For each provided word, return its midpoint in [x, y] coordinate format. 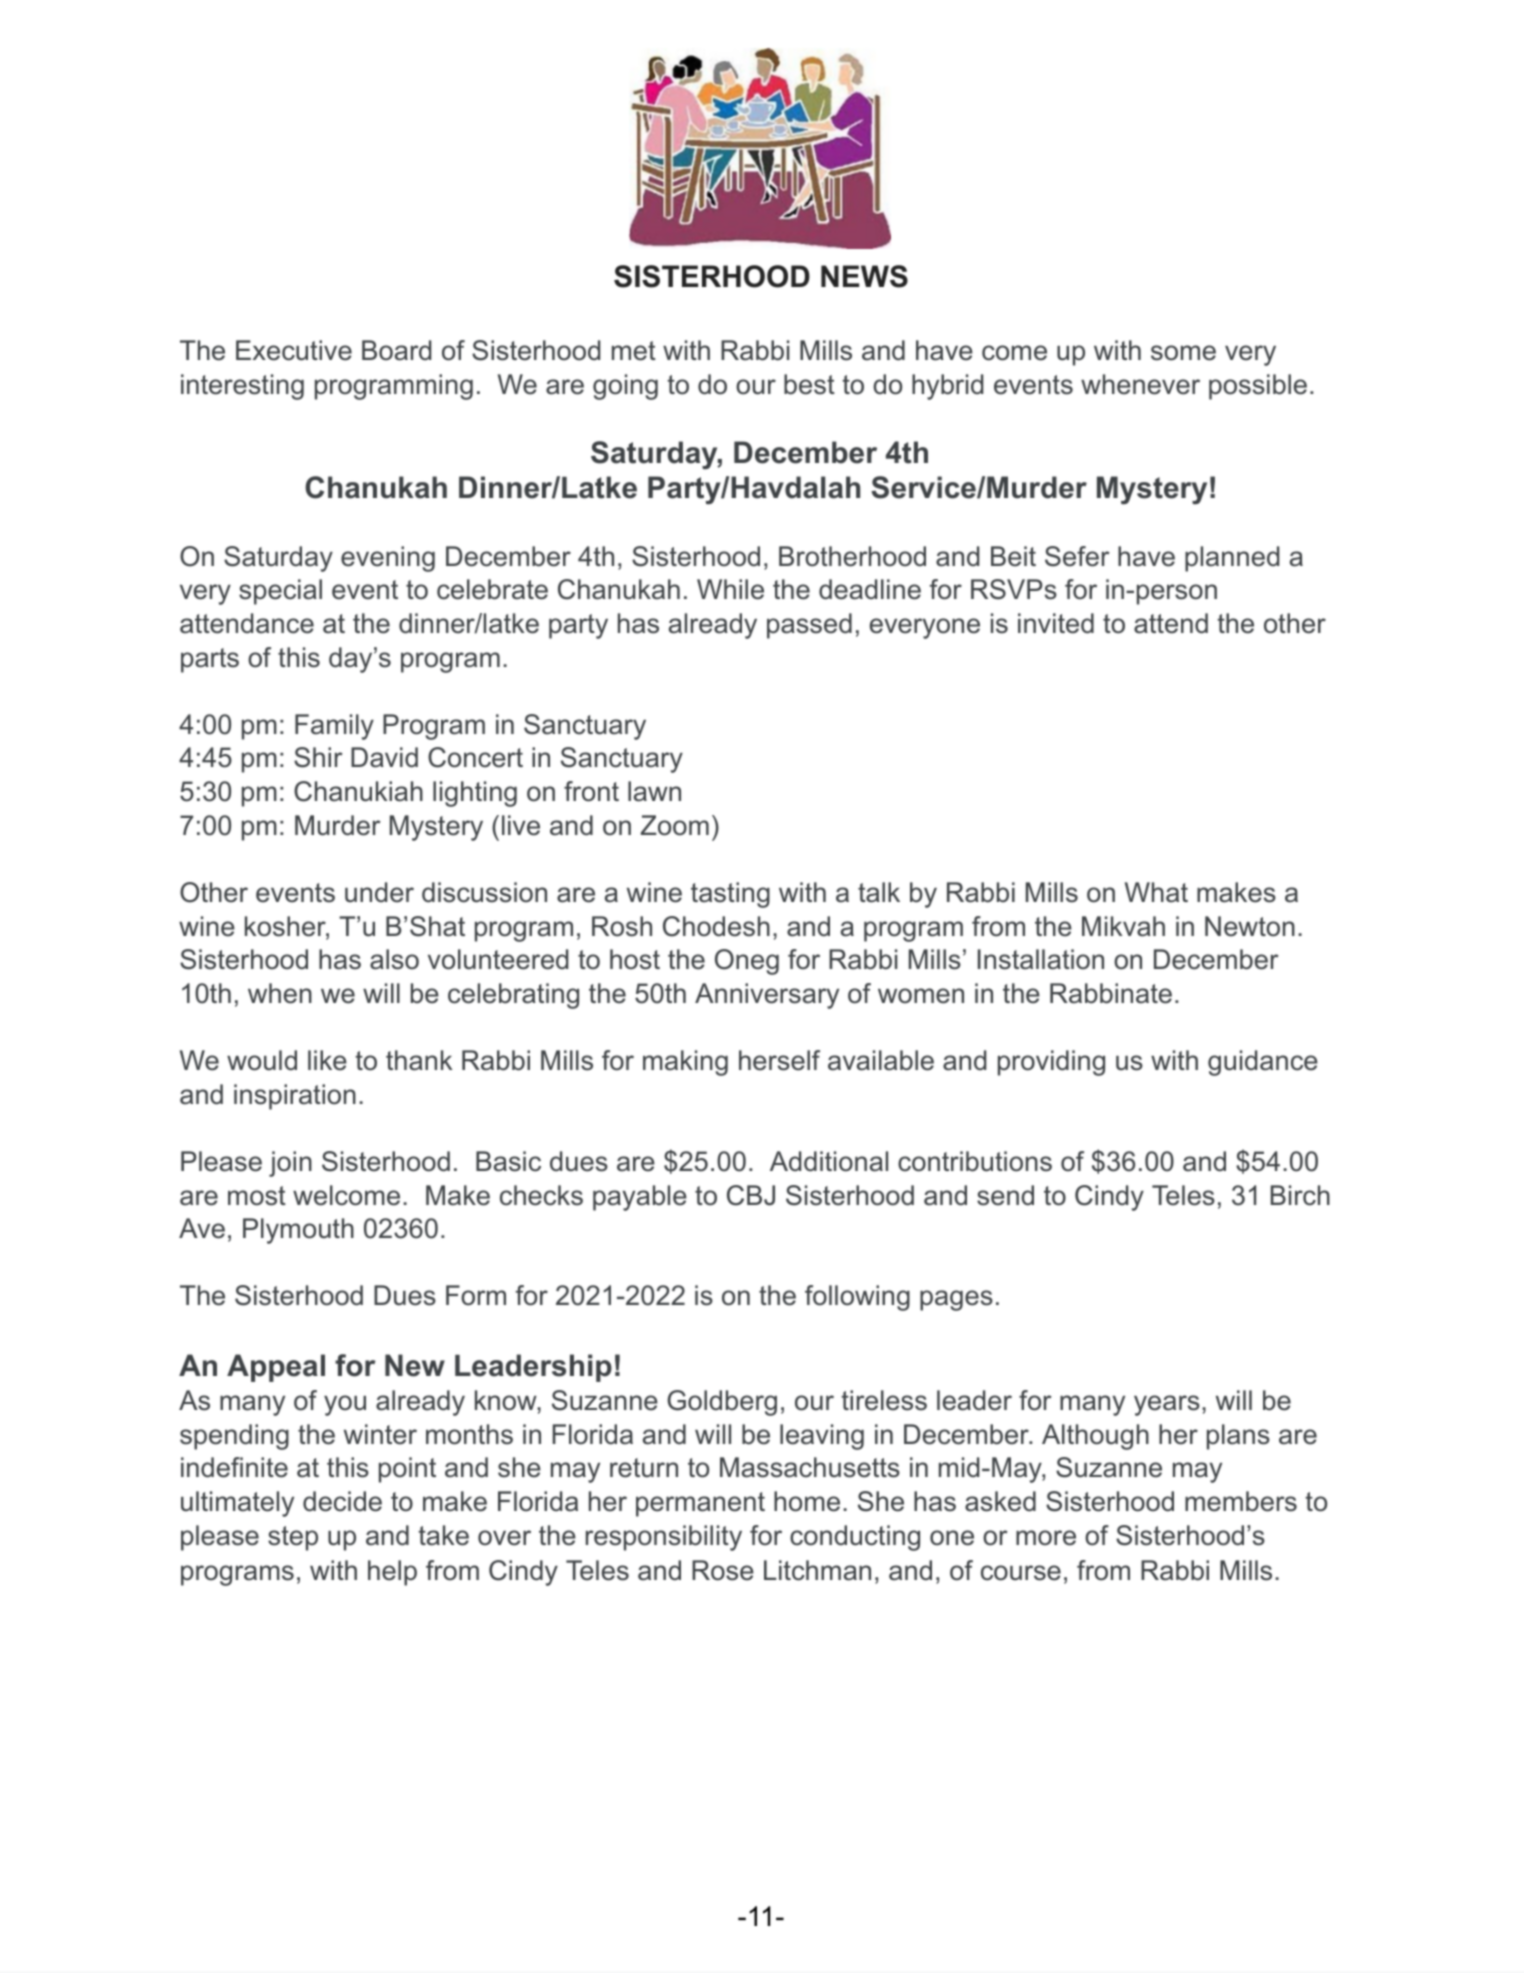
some [1183, 353]
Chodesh [716, 926]
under [379, 892]
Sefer [1077, 556]
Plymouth [298, 1231]
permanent [700, 1504]
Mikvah [1123, 926]
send [1005, 1195]
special [280, 592]
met [634, 351]
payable [640, 1198]
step [293, 1538]
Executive [294, 350]
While [730, 589]
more [1046, 1538]
